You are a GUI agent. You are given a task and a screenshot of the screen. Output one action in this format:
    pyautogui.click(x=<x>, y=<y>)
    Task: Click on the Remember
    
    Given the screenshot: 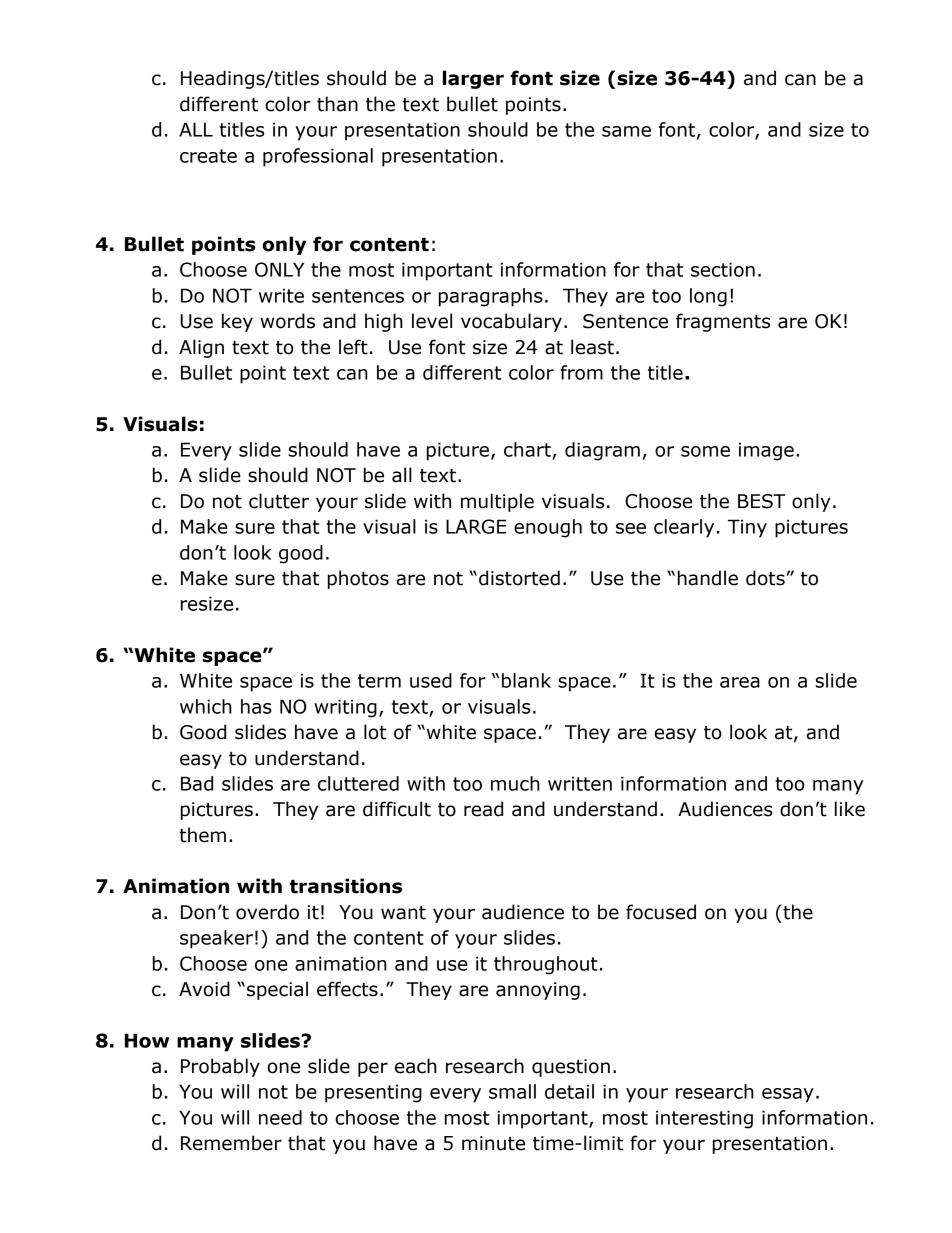 What is the action you would take?
    pyautogui.click(x=231, y=1143)
